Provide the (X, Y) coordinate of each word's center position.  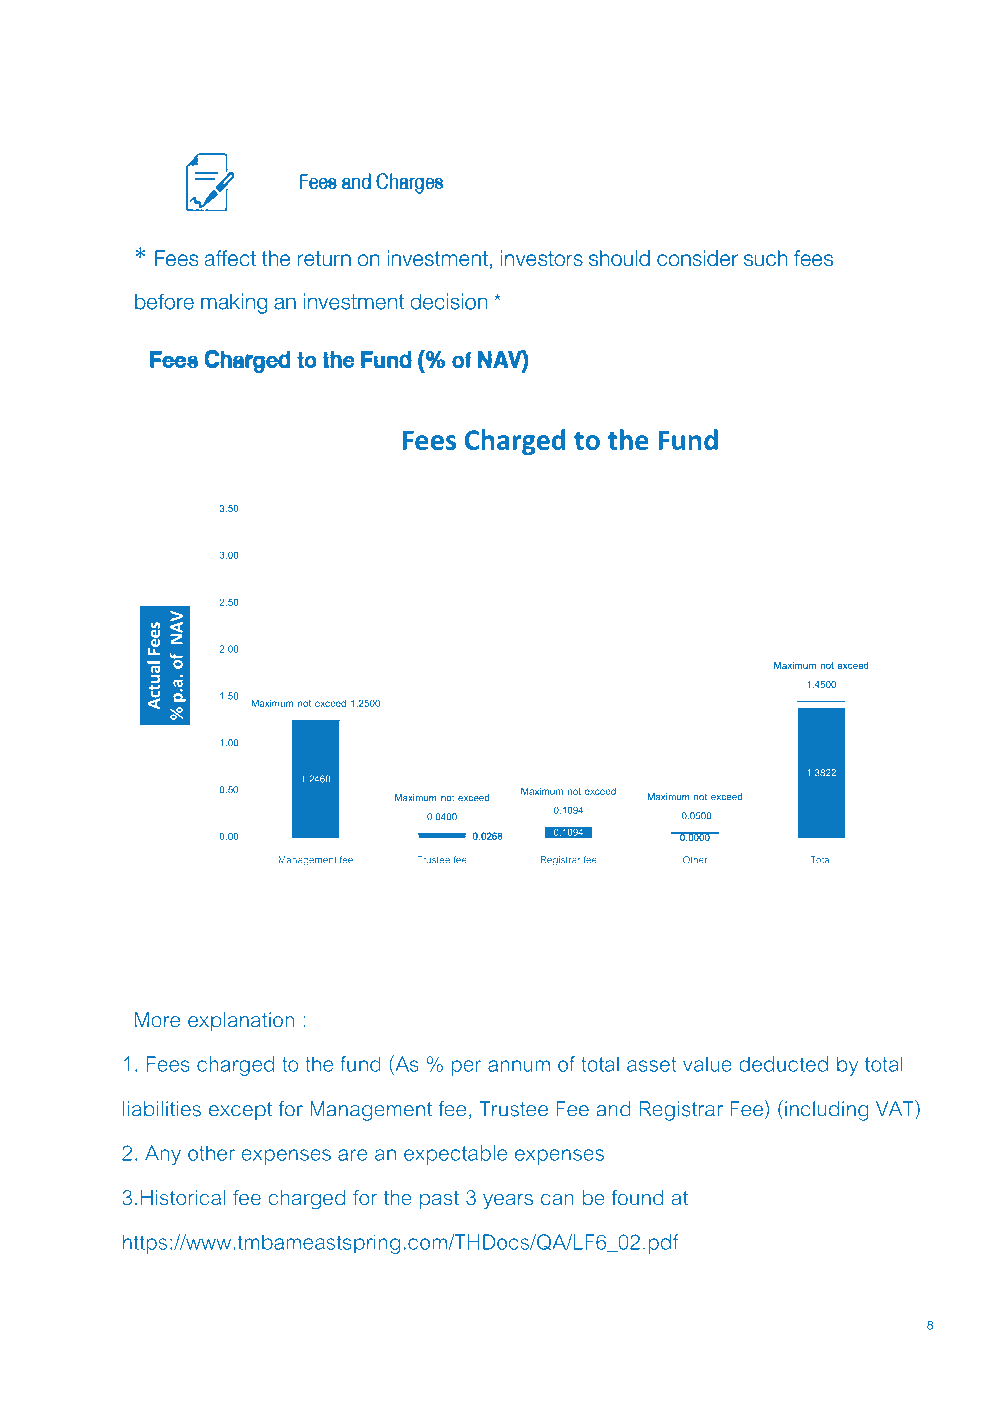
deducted (783, 1064)
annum (519, 1066)
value (707, 1064)
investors (542, 258)
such (765, 258)
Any (163, 1155)
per (466, 1068)
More (157, 1020)
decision (449, 301)
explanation (241, 1022)
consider (697, 258)
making (234, 303)
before (164, 301)
